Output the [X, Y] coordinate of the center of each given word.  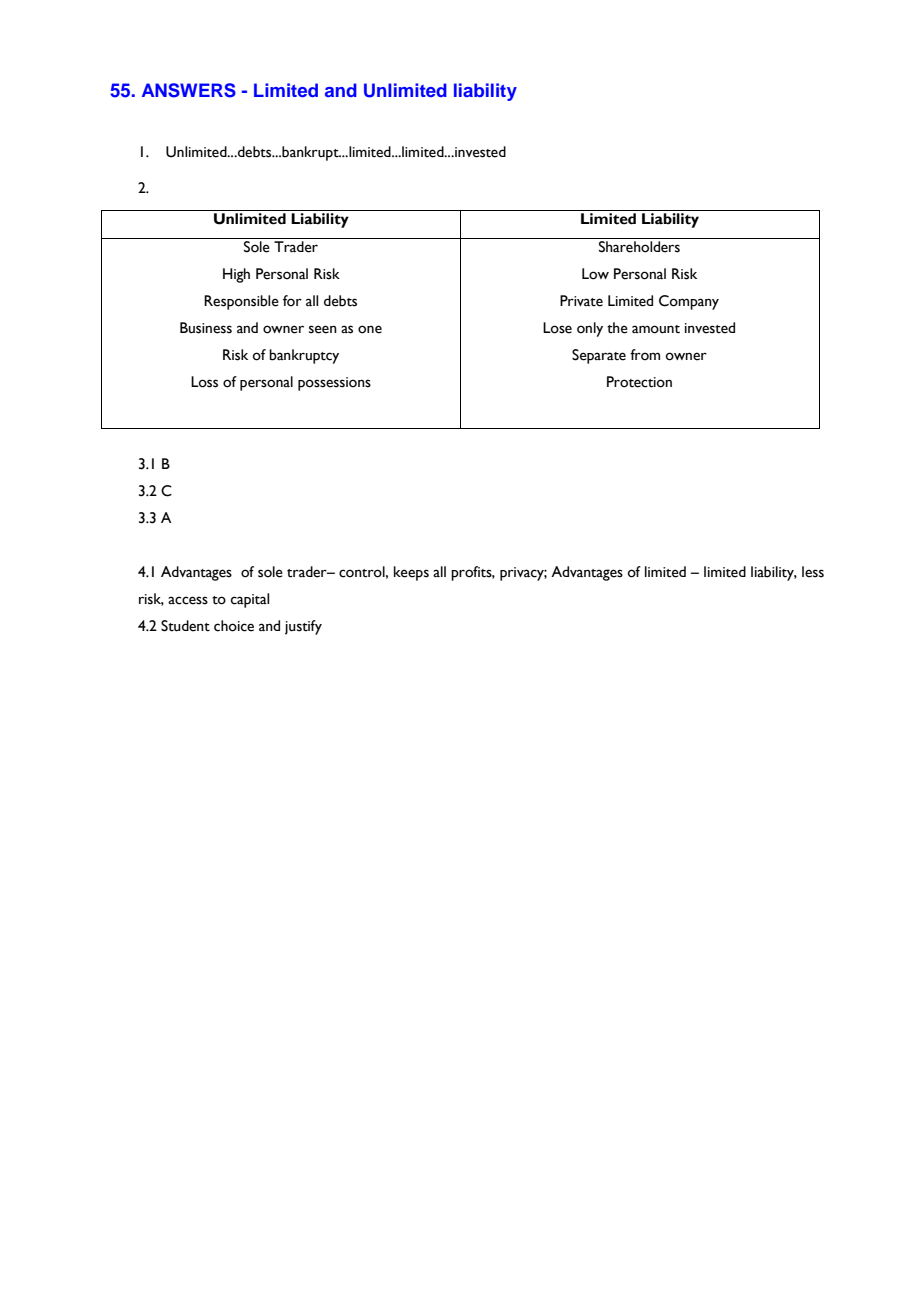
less [813, 572]
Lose [557, 328]
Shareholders [639, 247]
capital [250, 600]
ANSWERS [189, 90]
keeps [411, 573]
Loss [204, 382]
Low [595, 274]
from [645, 355]
